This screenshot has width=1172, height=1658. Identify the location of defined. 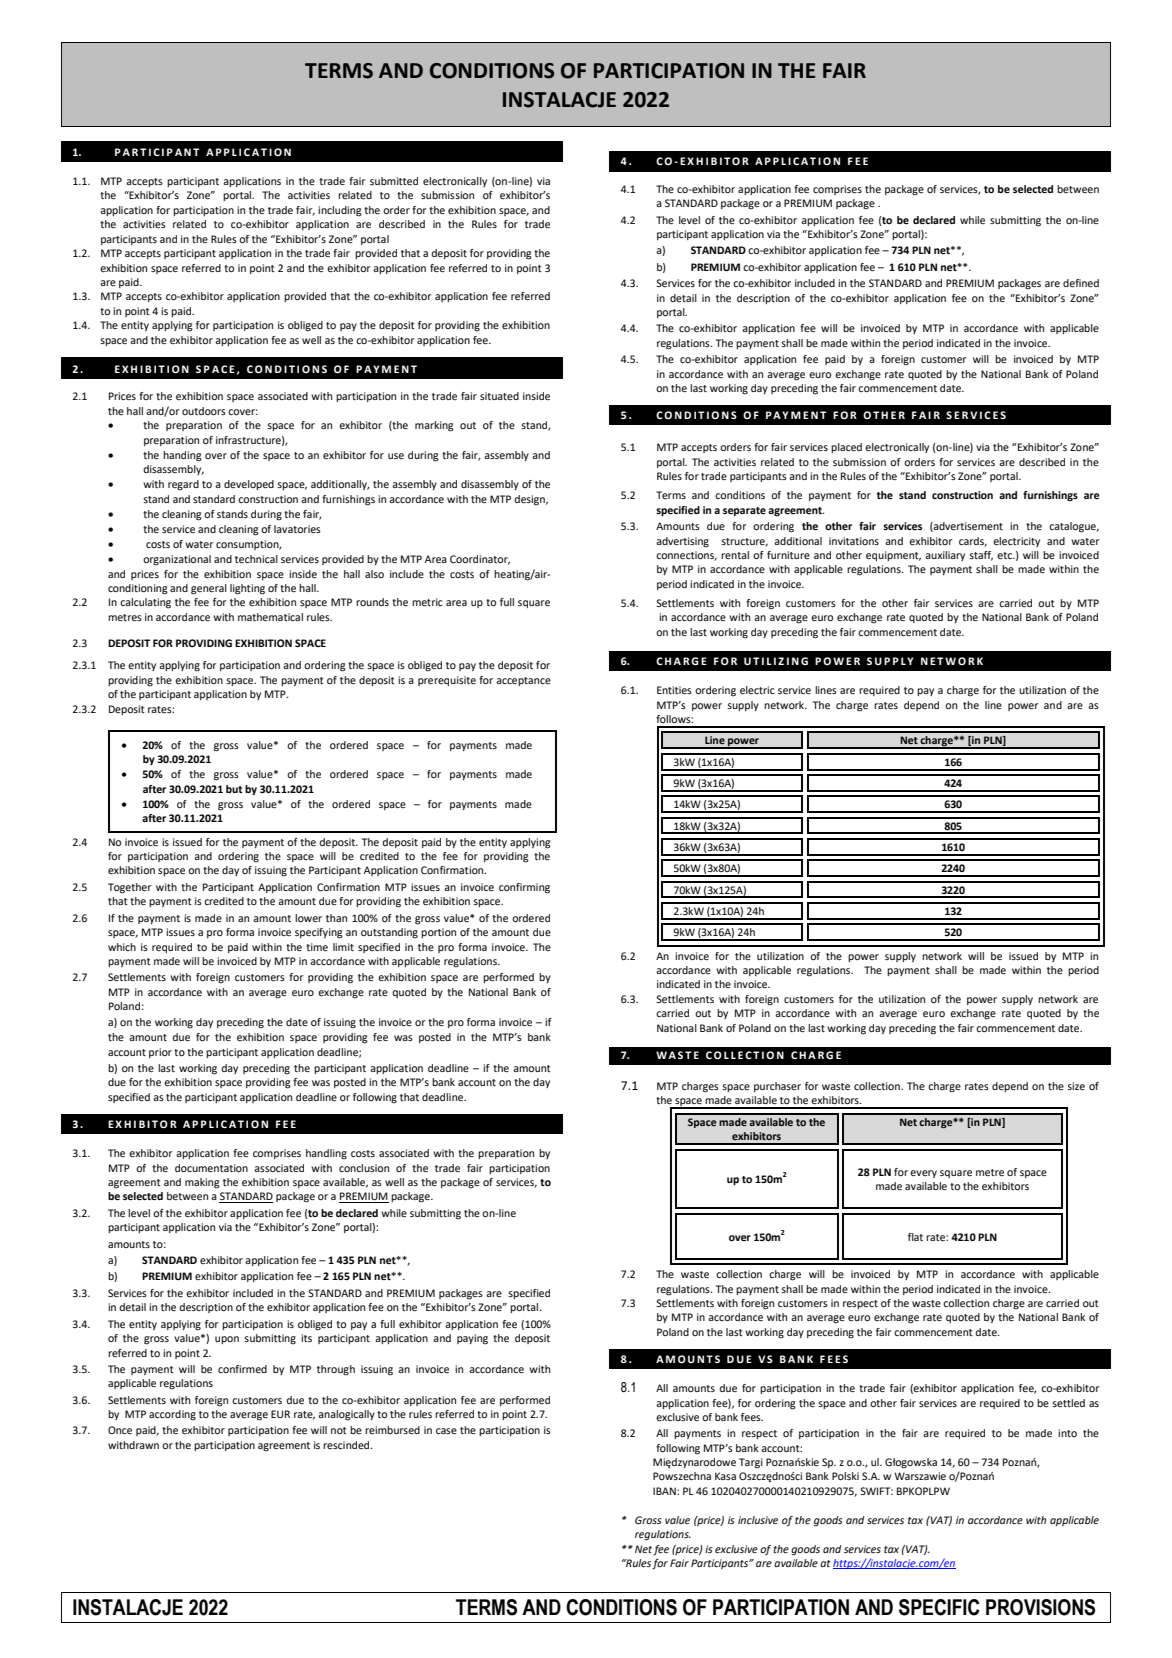
(1081, 283).
